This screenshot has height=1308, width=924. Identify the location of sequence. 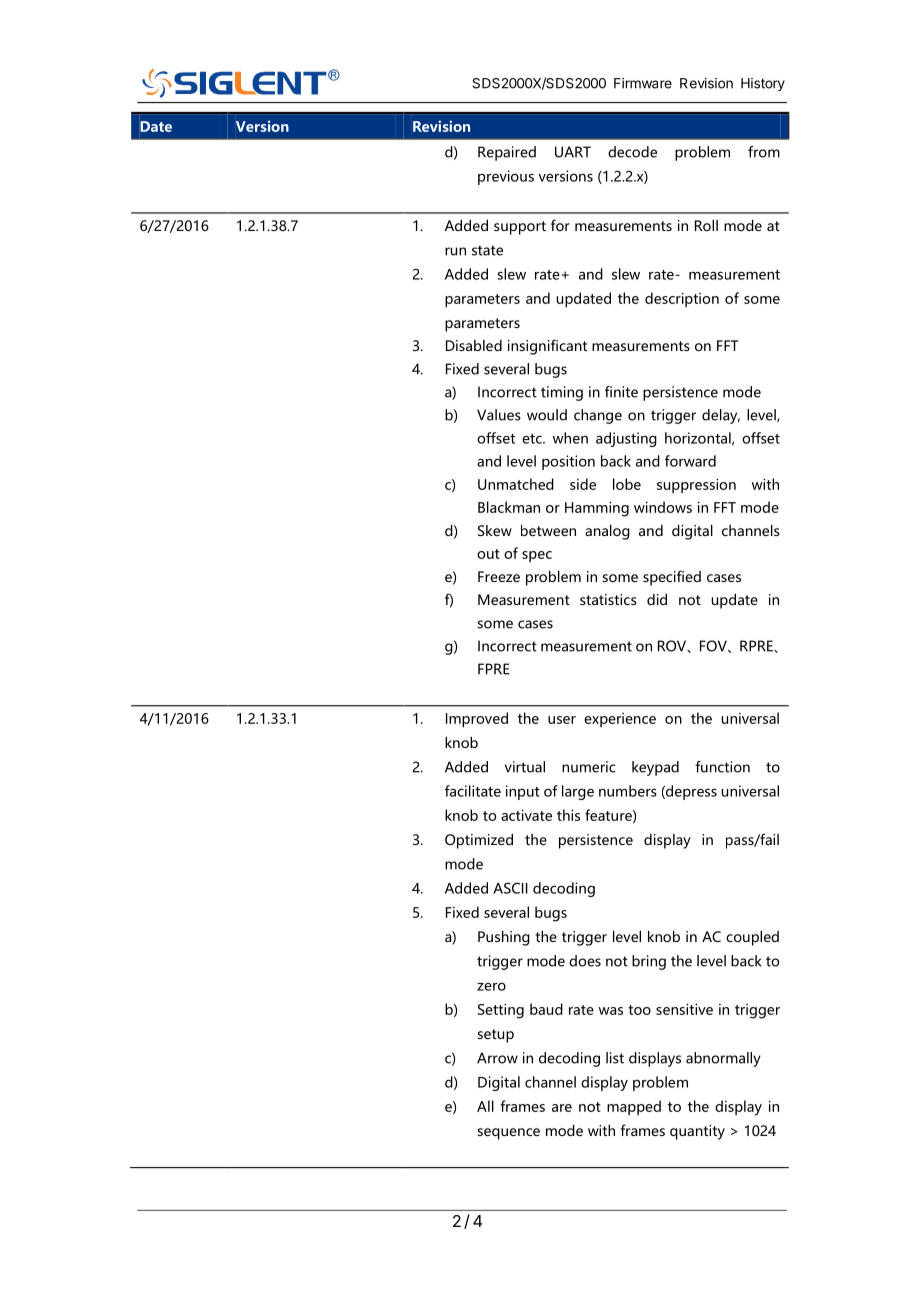
(509, 1134).
